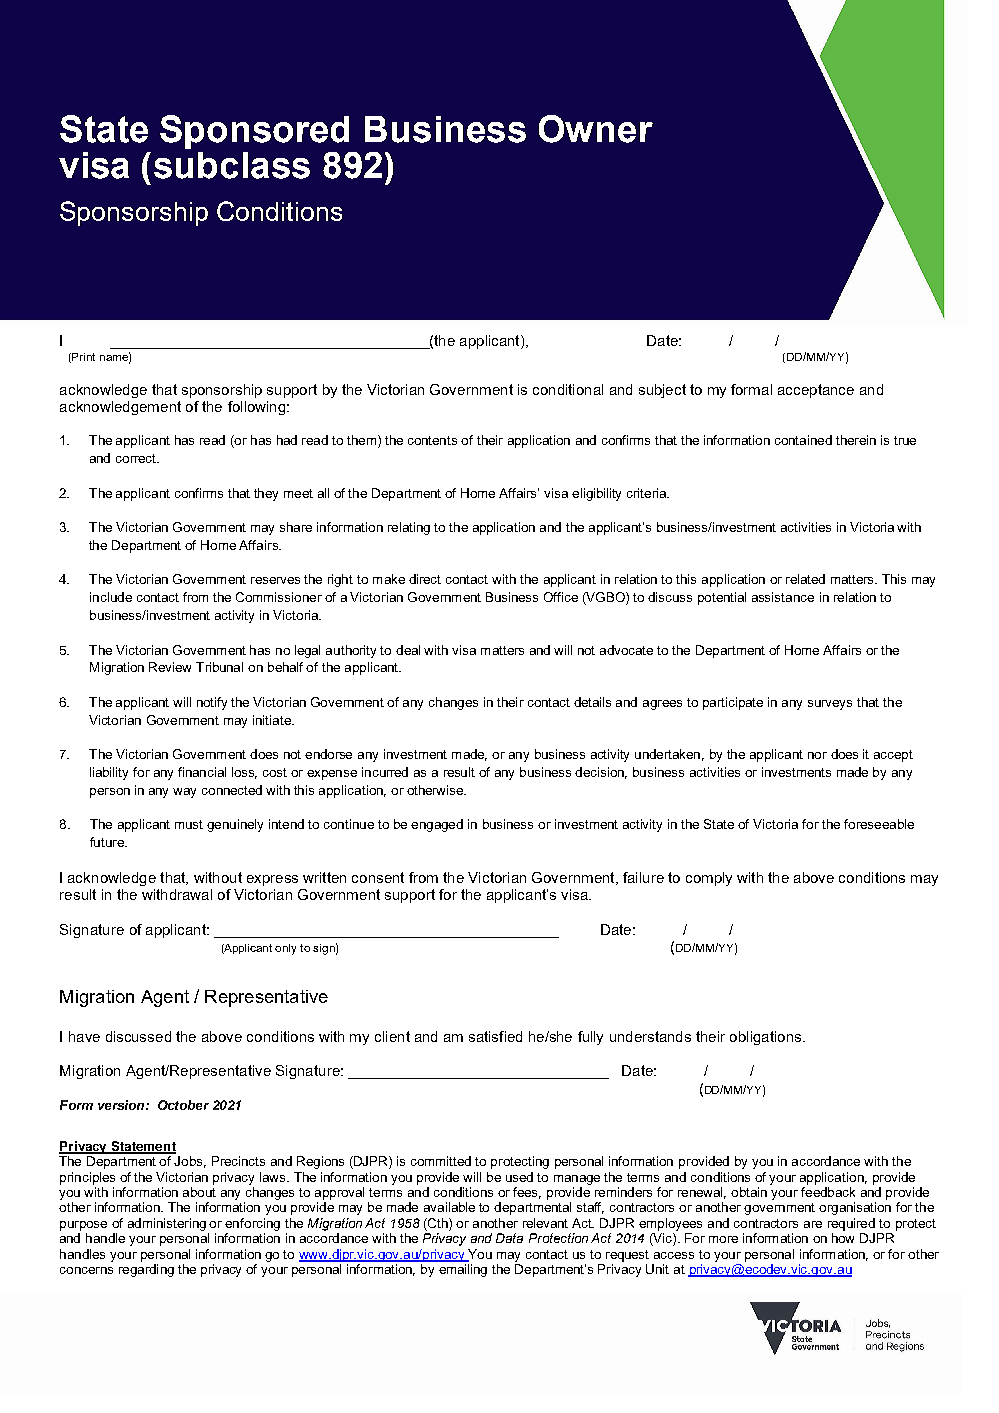 The width and height of the image is (999, 1413). I want to click on details, so click(592, 702).
